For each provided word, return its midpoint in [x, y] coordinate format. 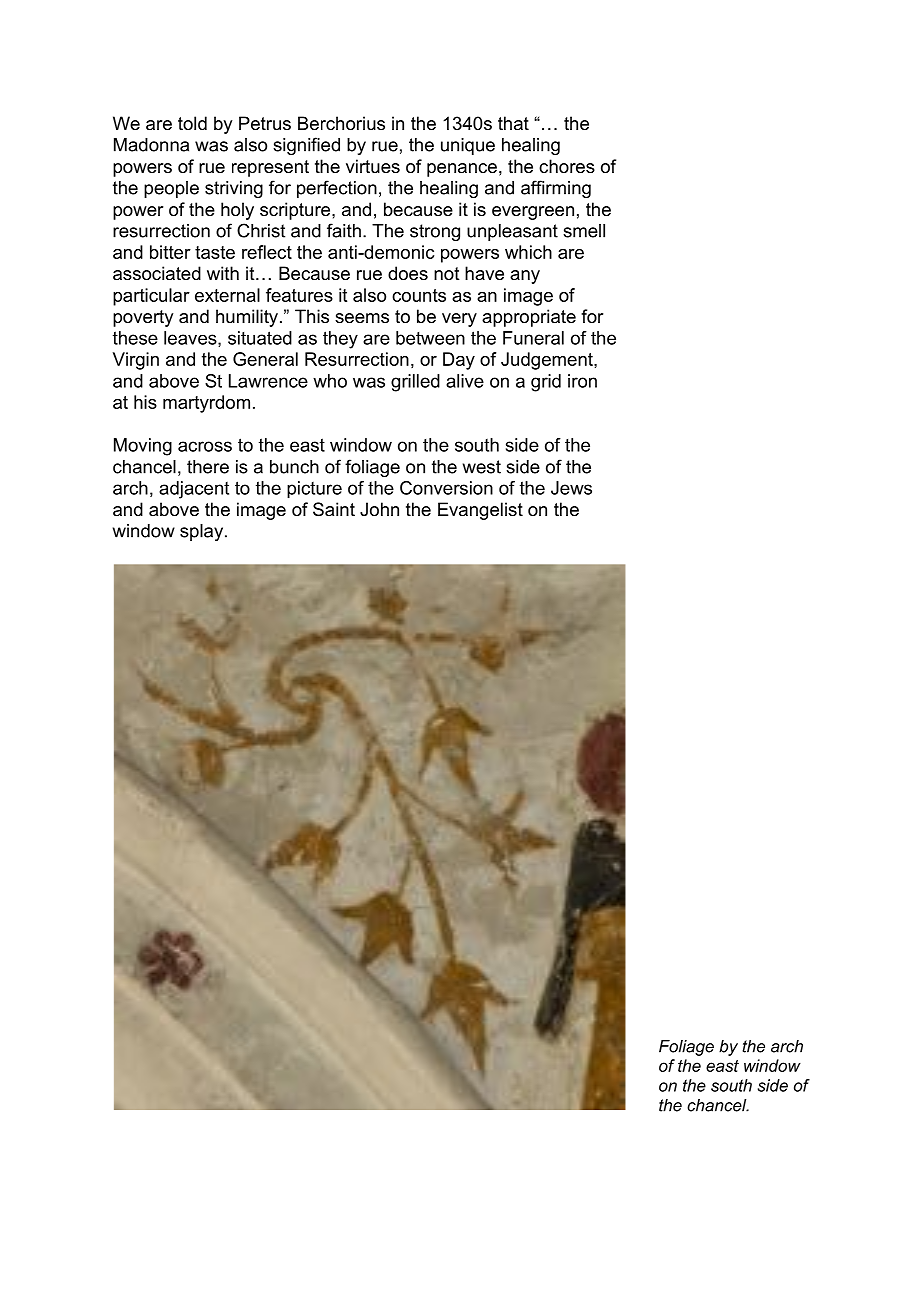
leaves [191, 339]
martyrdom [206, 404]
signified [306, 146]
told [192, 123]
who [330, 381]
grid [546, 383]
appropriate [529, 318]
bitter [170, 252]
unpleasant [512, 232]
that [513, 123]
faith [344, 230]
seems [362, 318]
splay [203, 532]
